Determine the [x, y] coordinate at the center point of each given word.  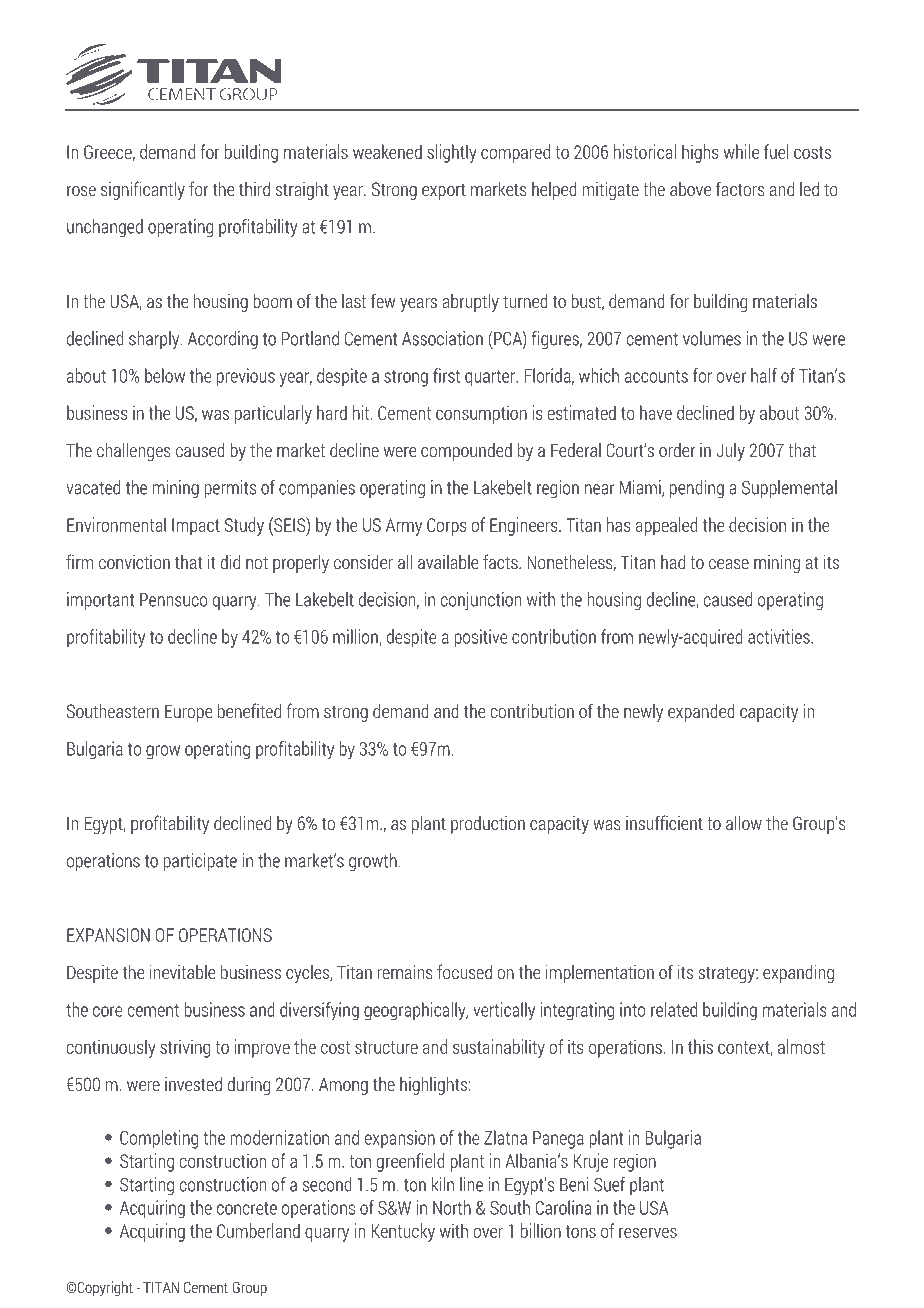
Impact [196, 527]
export [444, 191]
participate [200, 862]
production [488, 825]
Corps [447, 527]
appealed [667, 526]
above [690, 189]
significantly [143, 190]
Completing [159, 1139]
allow [744, 823]
